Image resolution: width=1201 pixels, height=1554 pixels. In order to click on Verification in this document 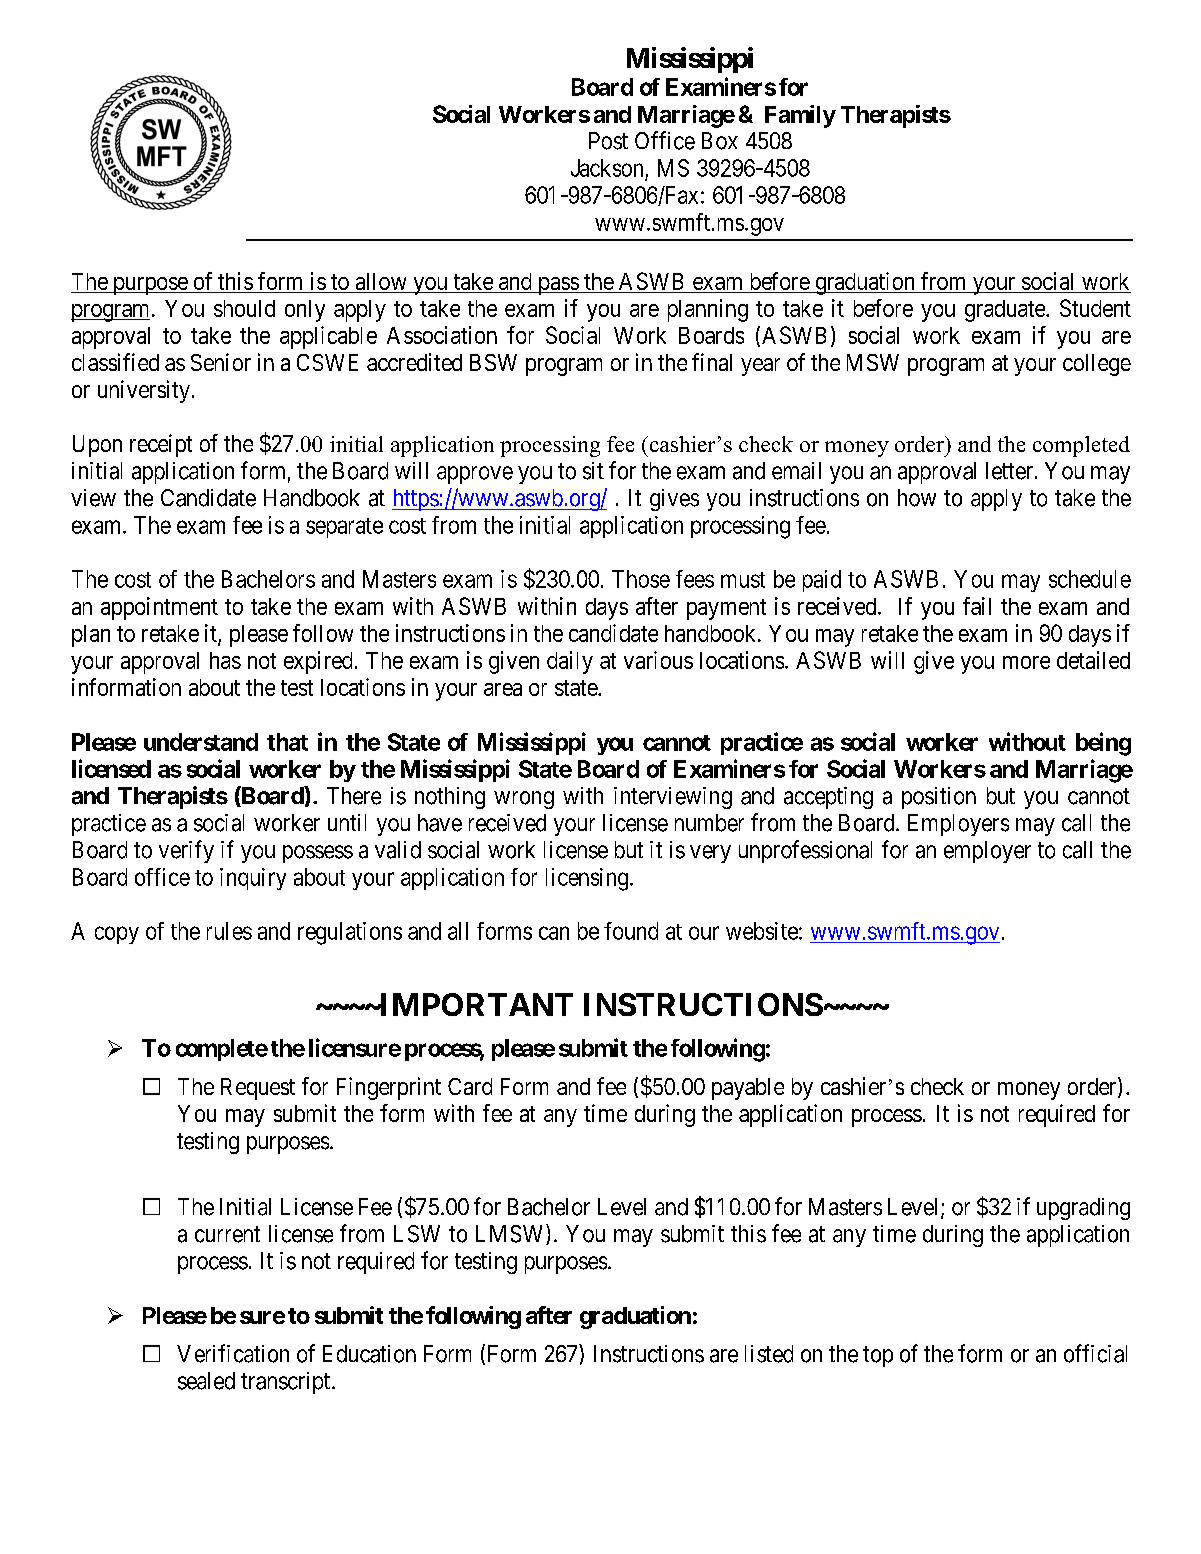, I will do `click(233, 1353)`.
